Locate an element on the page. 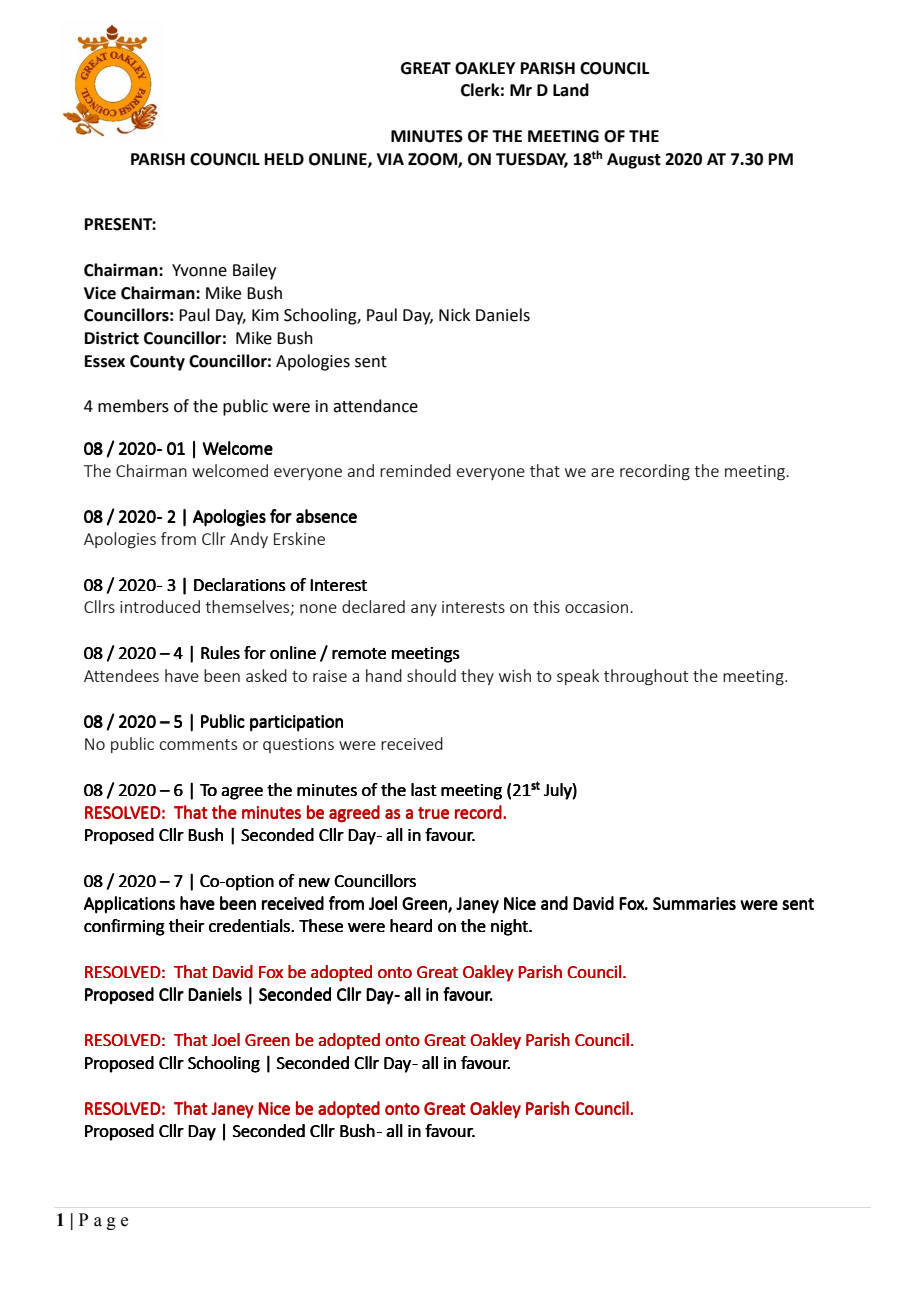 This document has height=1308, width=924. comments is located at coordinates (198, 744).
